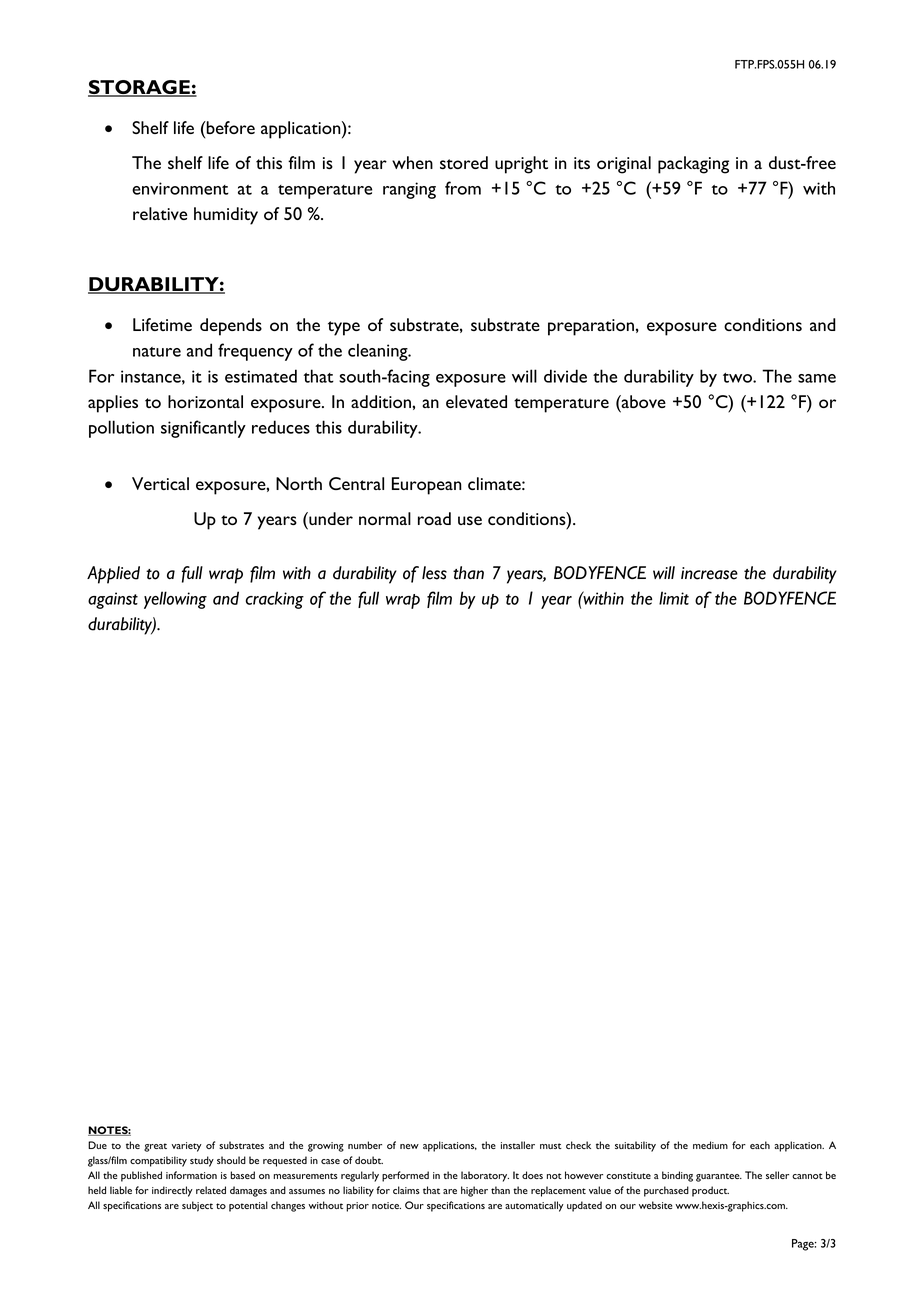  I want to click on less, so click(434, 573).
